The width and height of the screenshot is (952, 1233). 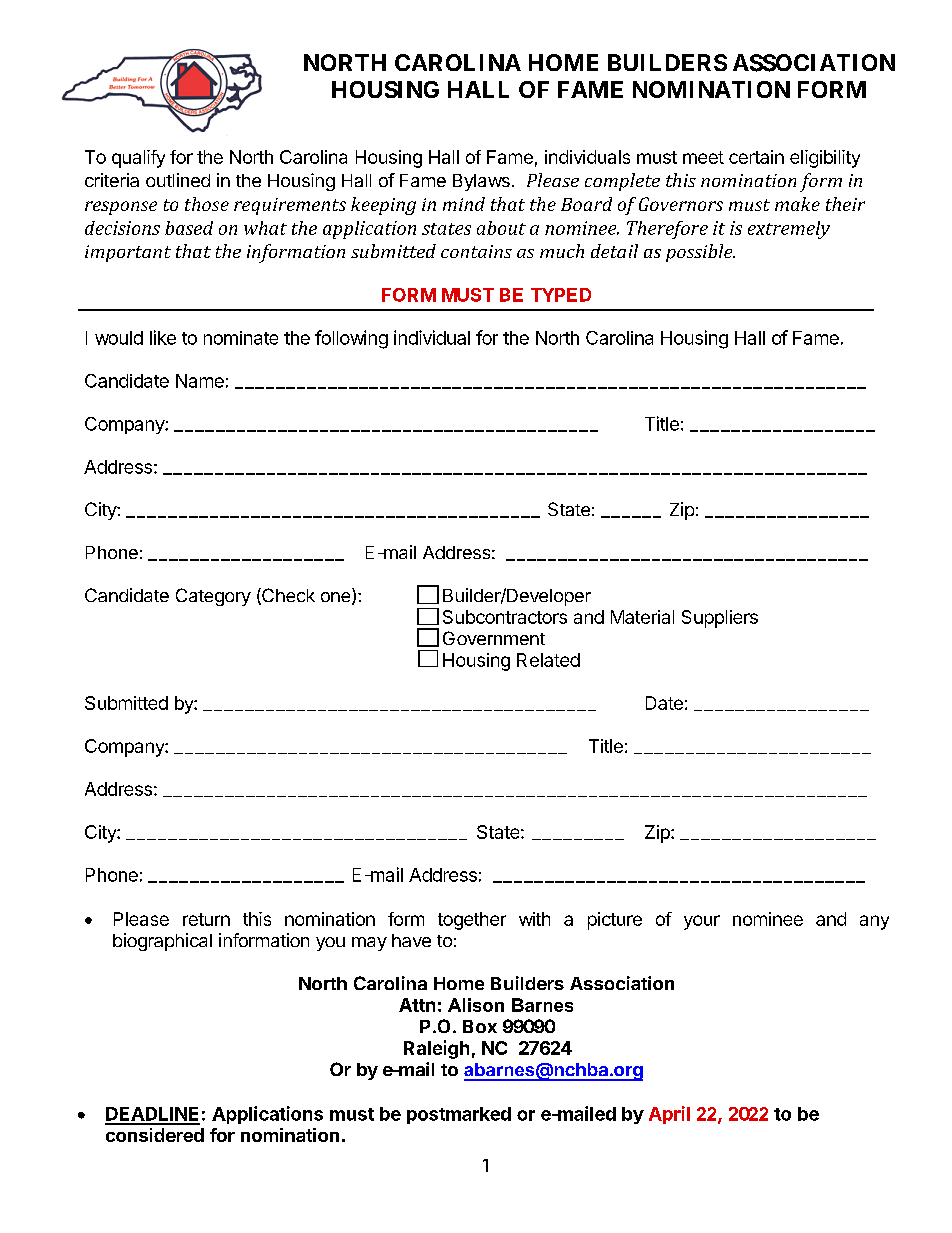 What do you see at coordinates (178, 180) in the screenshot?
I see `outlined` at bounding box center [178, 180].
